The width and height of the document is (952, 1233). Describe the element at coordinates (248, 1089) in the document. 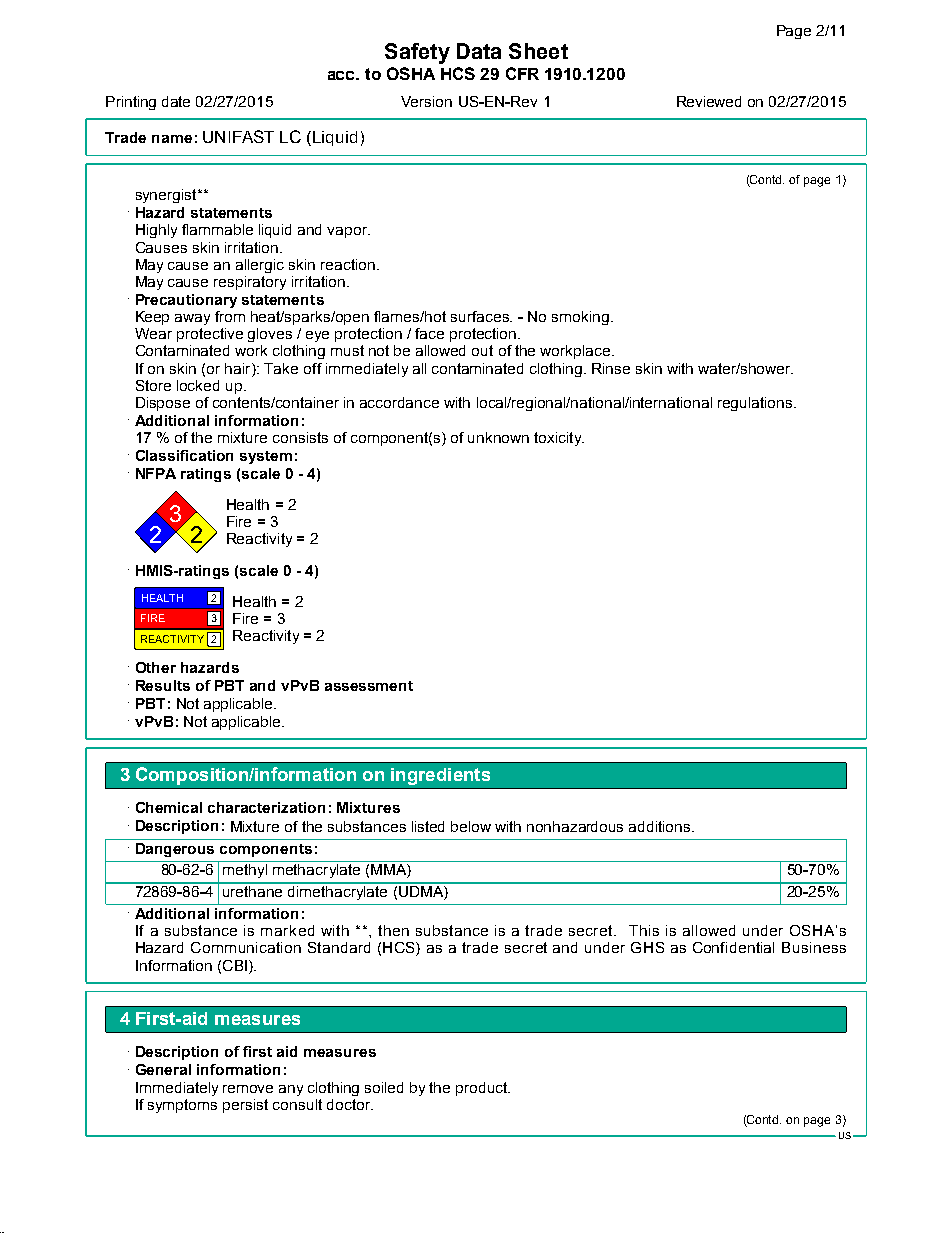

I see `remove` at that location.
